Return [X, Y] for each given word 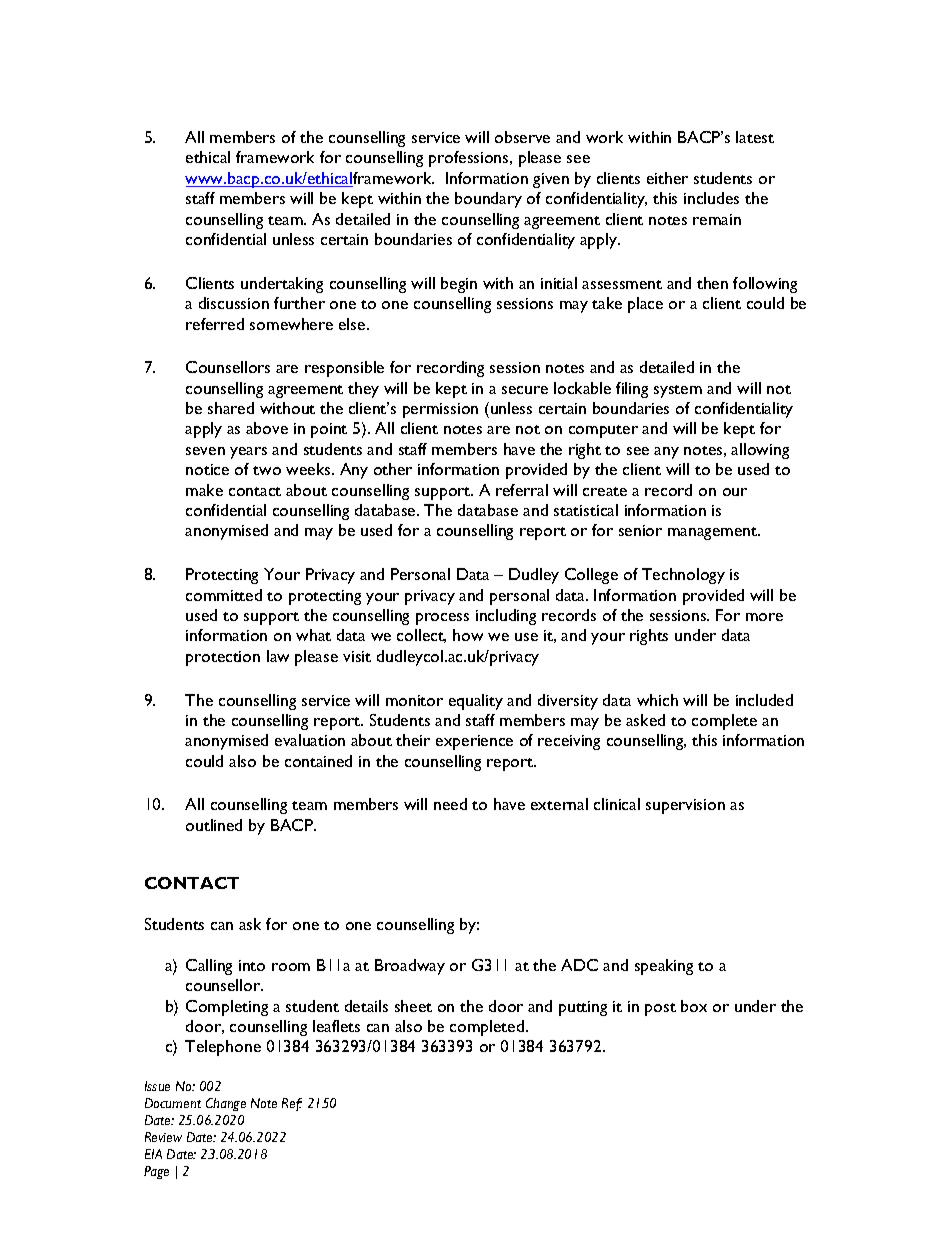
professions [470, 159]
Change [226, 1104]
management [714, 533]
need [450, 804]
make [204, 490]
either [667, 178]
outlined [214, 825]
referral [522, 490]
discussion [234, 303]
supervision [685, 806]
